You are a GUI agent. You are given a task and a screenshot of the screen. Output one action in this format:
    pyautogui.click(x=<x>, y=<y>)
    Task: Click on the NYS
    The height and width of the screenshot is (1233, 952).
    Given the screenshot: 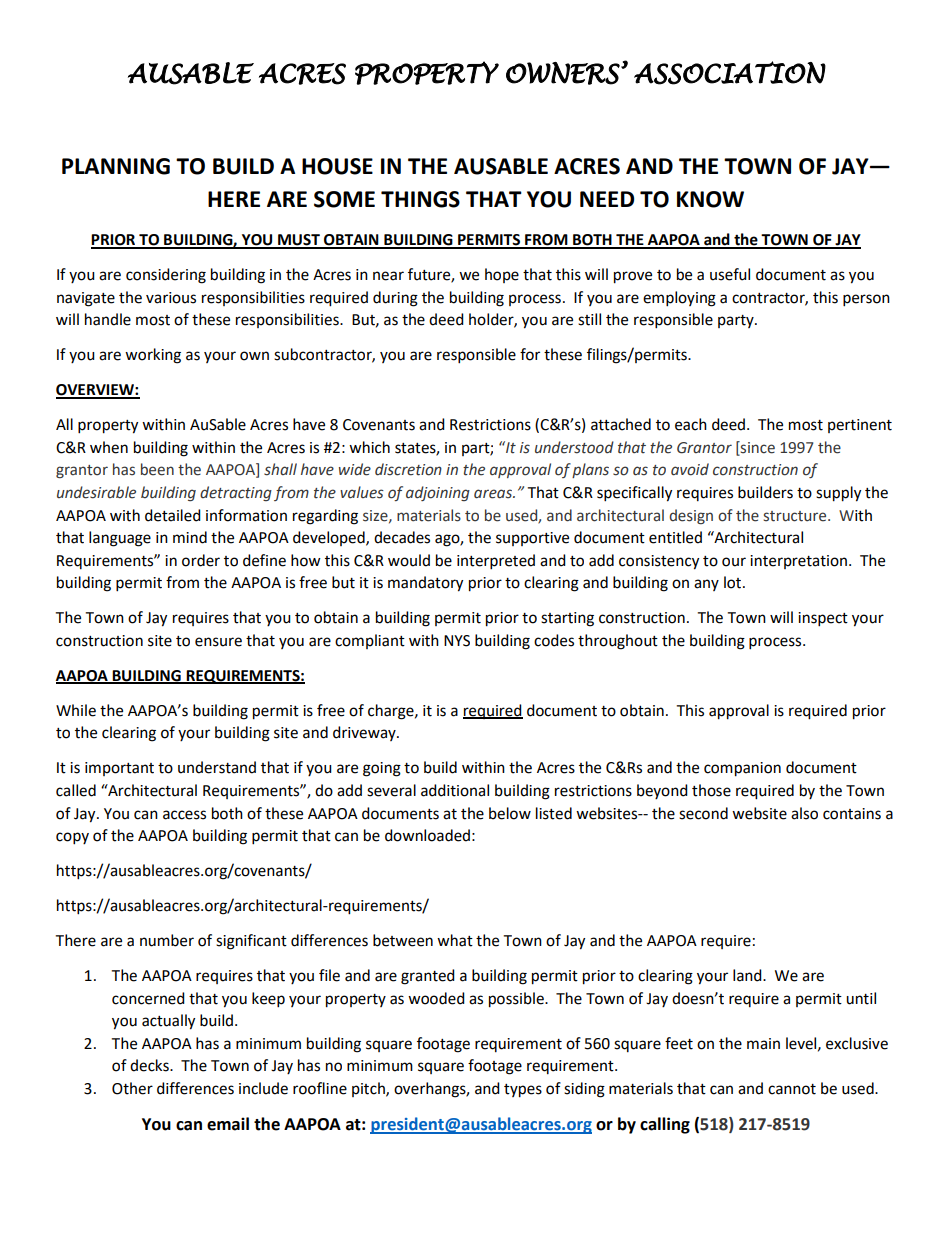 What is the action you would take?
    pyautogui.click(x=457, y=641)
